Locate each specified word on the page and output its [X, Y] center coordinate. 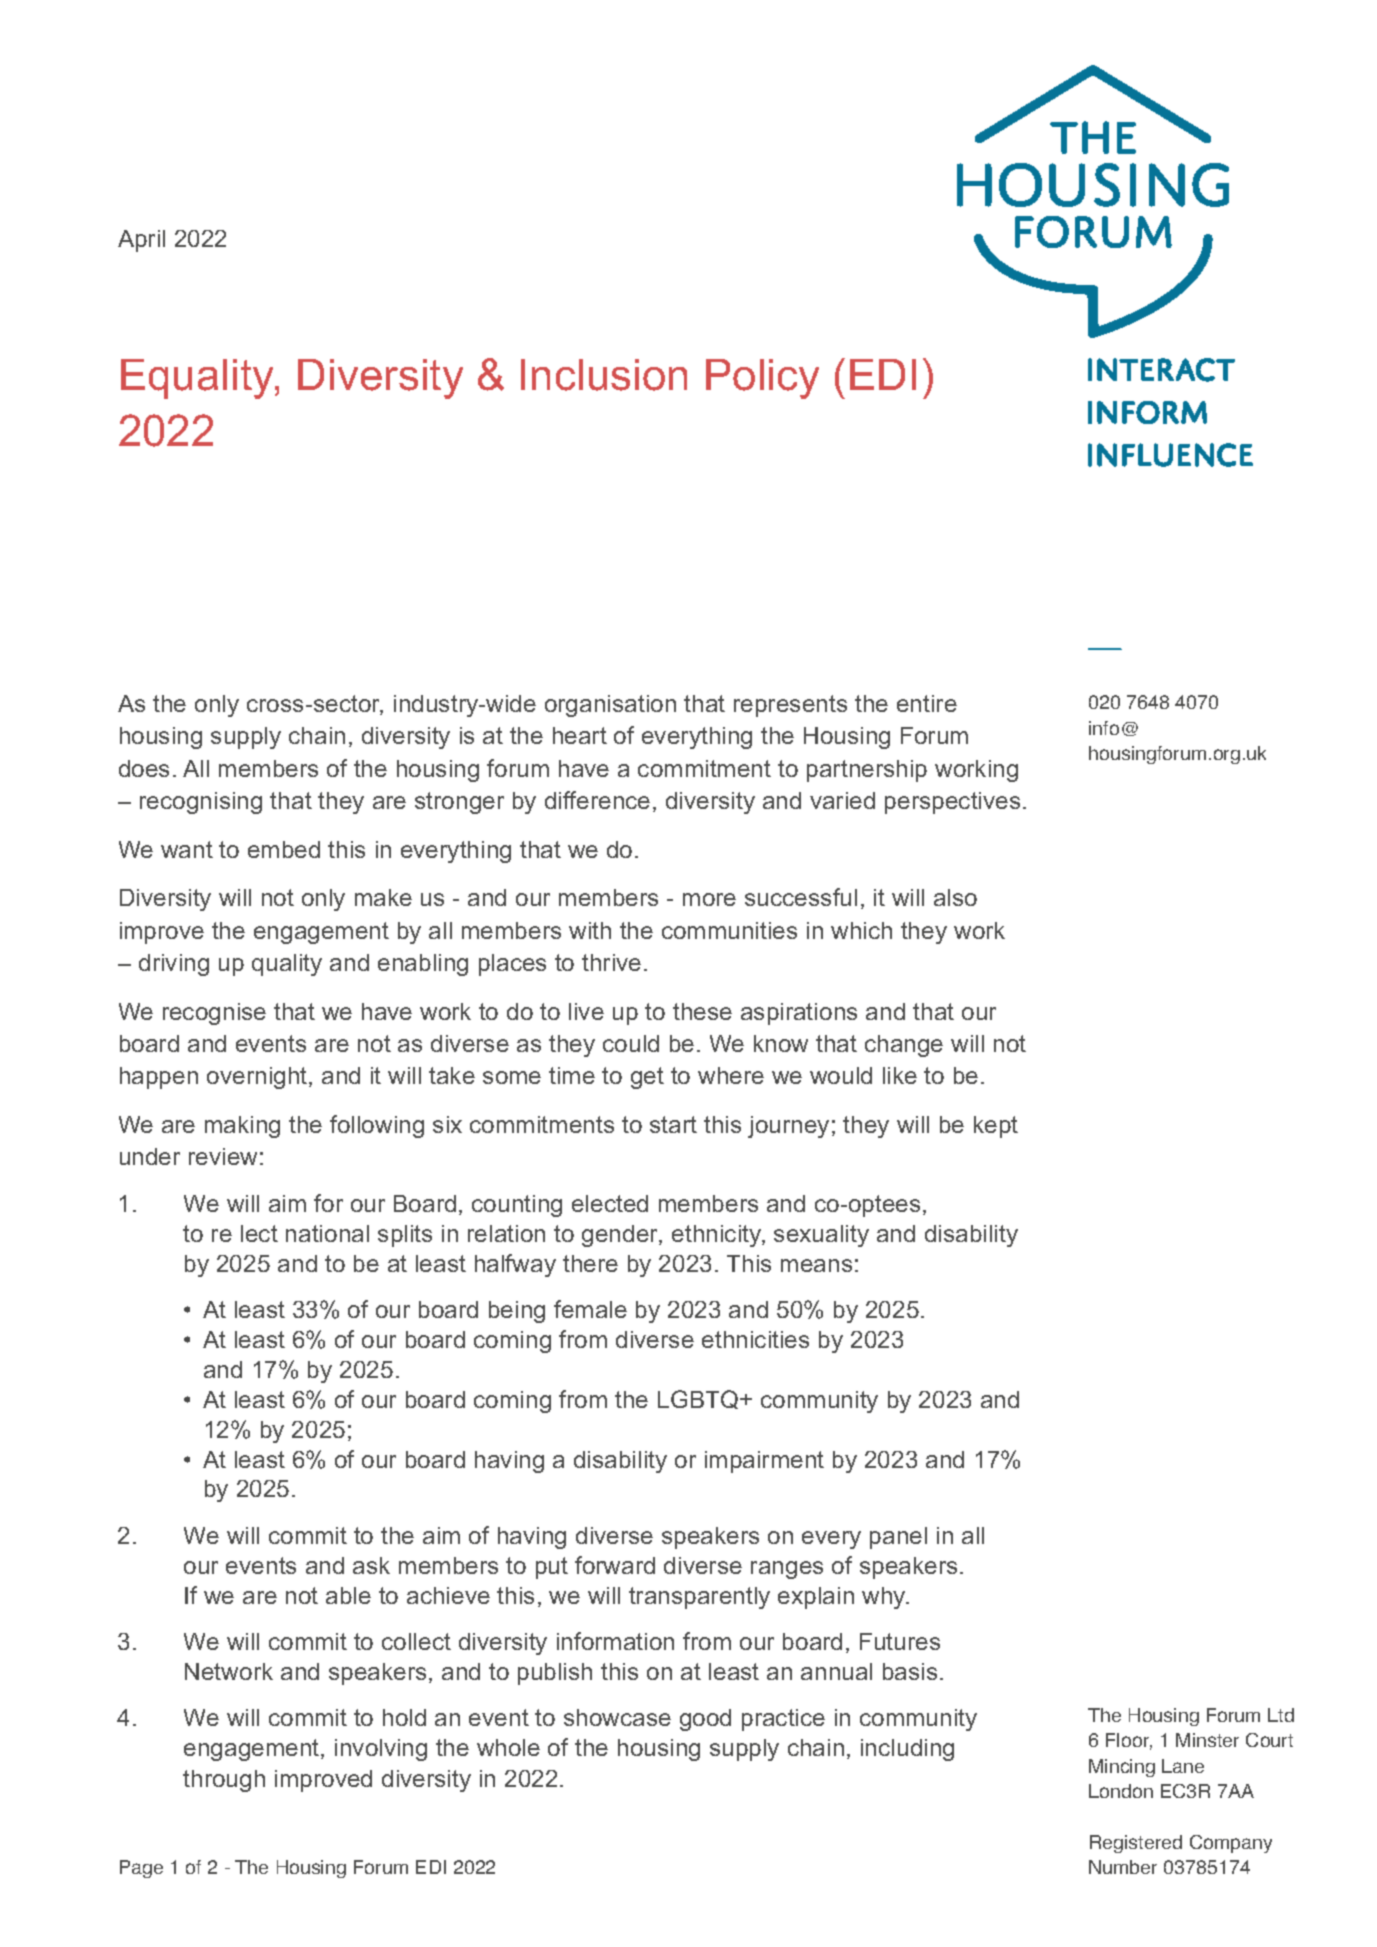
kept [996, 1127]
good [705, 1720]
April [141, 241]
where [731, 1075]
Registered [1136, 1844]
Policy [762, 379]
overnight [258, 1078]
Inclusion [604, 375]
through [224, 1781]
